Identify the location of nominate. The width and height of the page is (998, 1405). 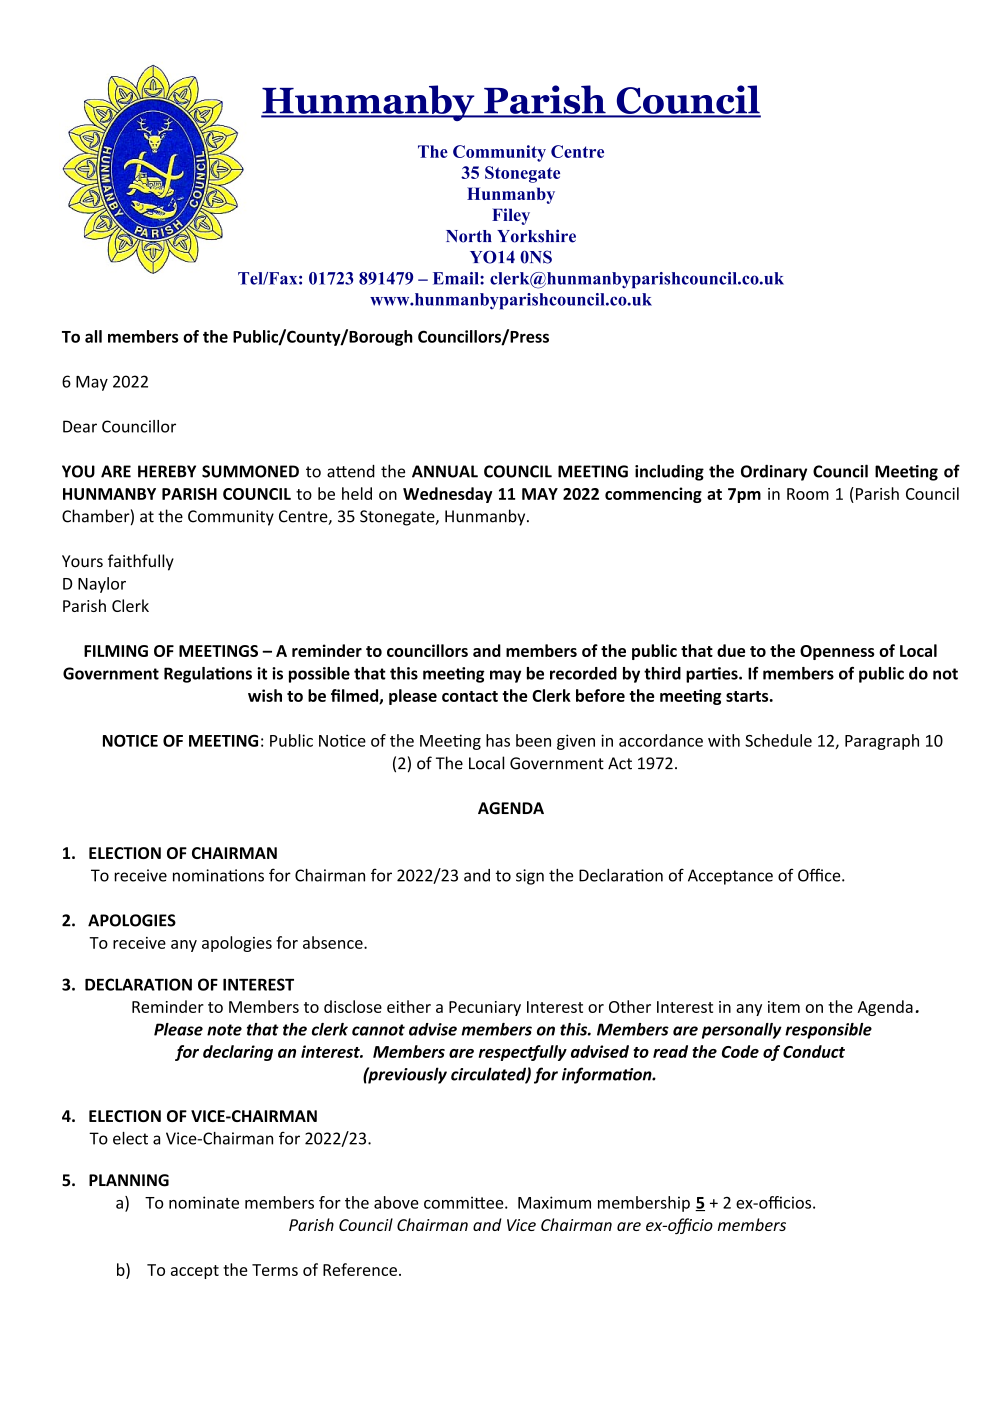
(204, 1202).
